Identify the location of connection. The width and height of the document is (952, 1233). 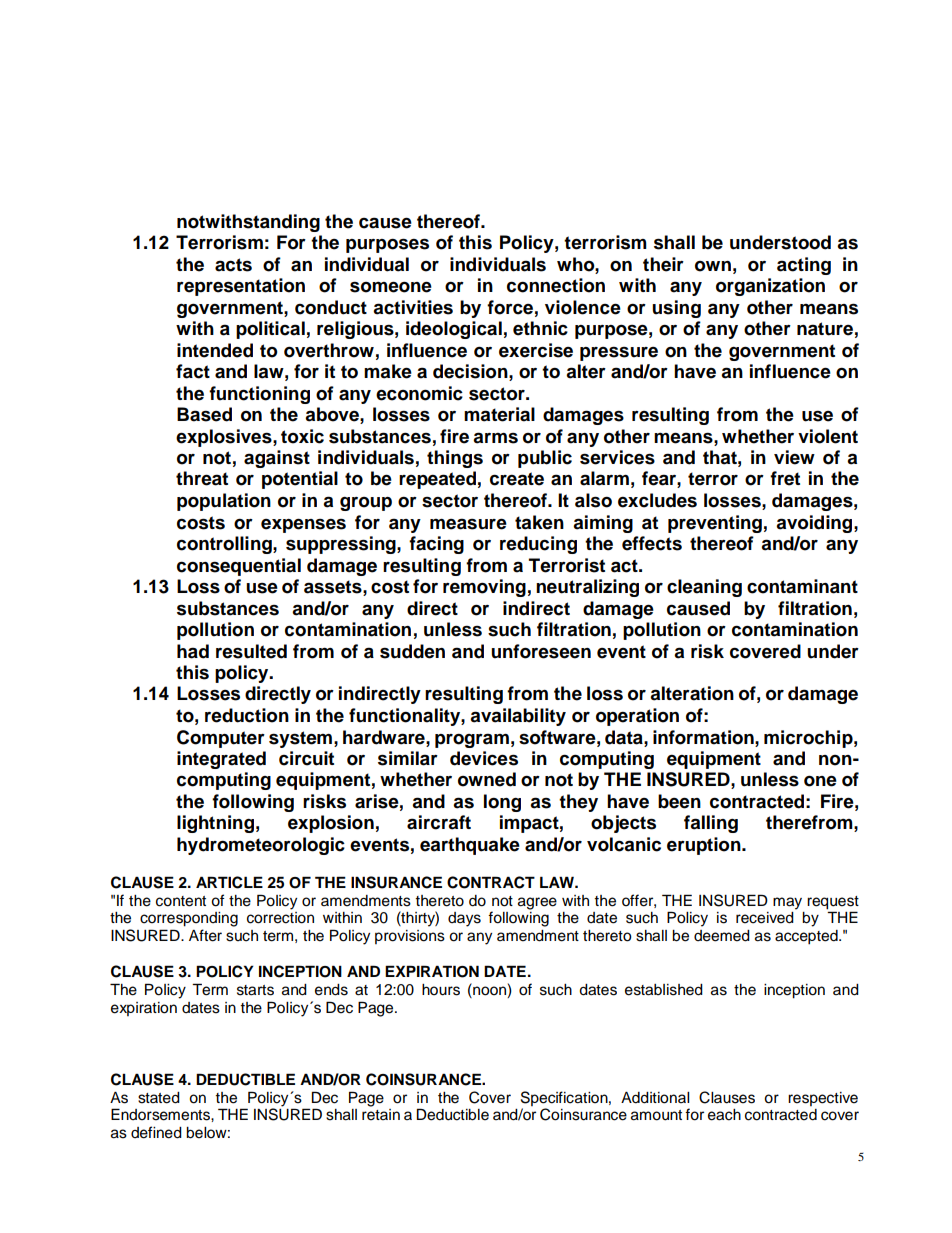
(556, 285).
